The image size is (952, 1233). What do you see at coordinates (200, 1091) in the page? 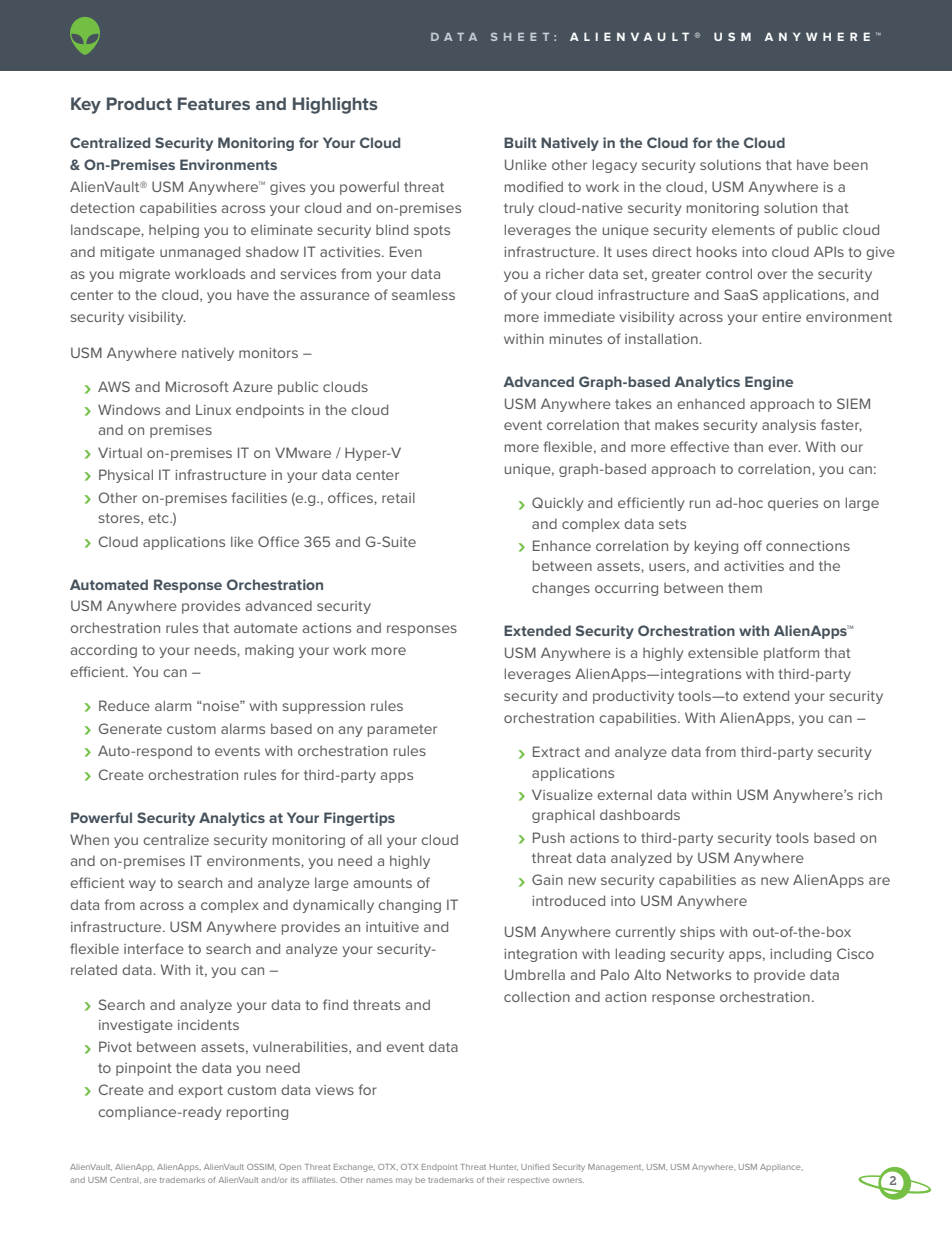
I see `export` at bounding box center [200, 1091].
